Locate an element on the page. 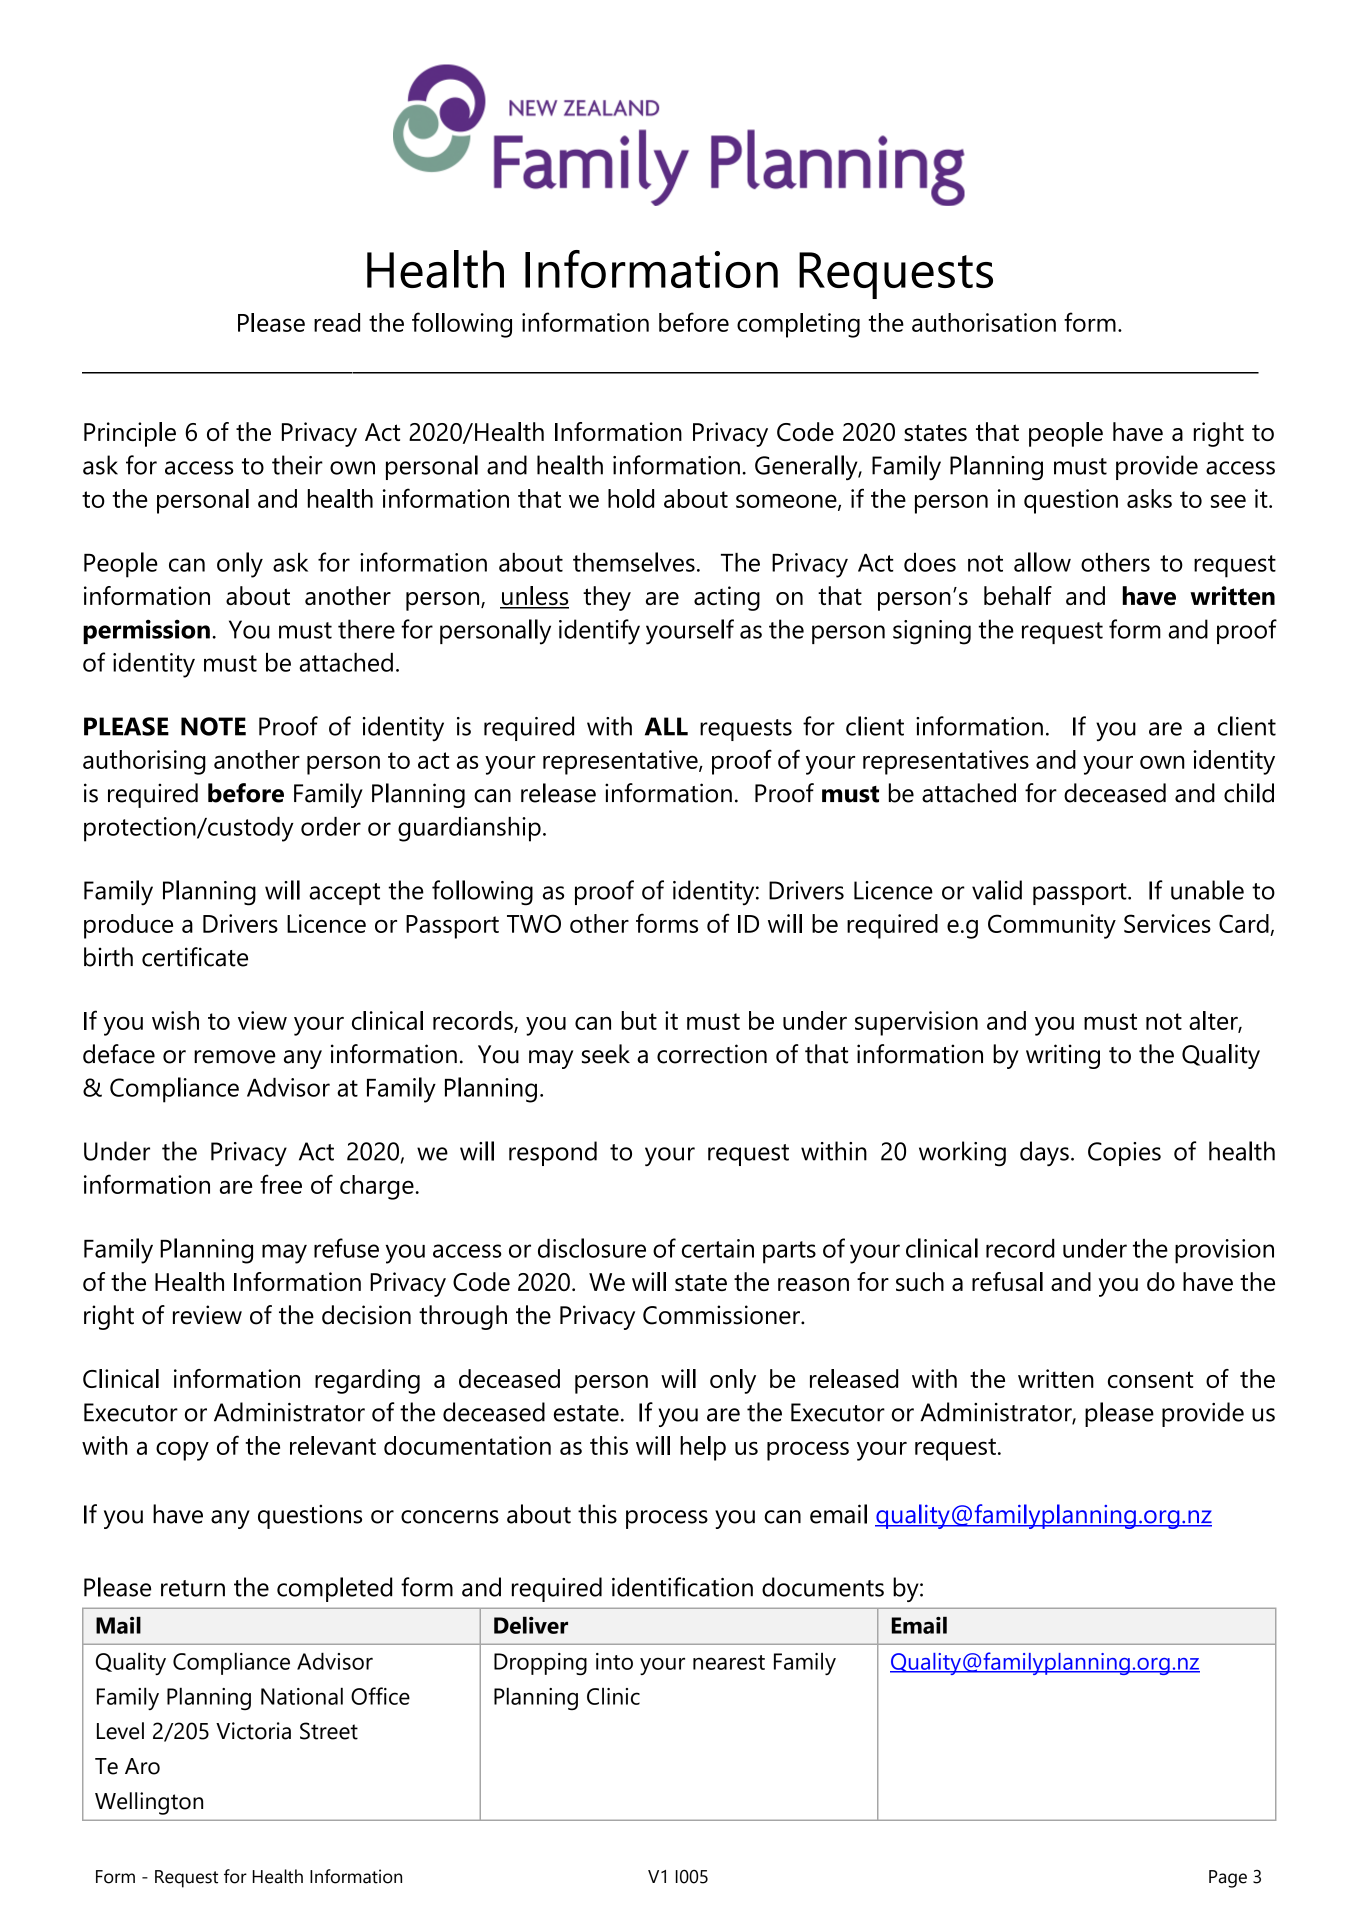 The image size is (1358, 1921). order is located at coordinates (331, 826).
